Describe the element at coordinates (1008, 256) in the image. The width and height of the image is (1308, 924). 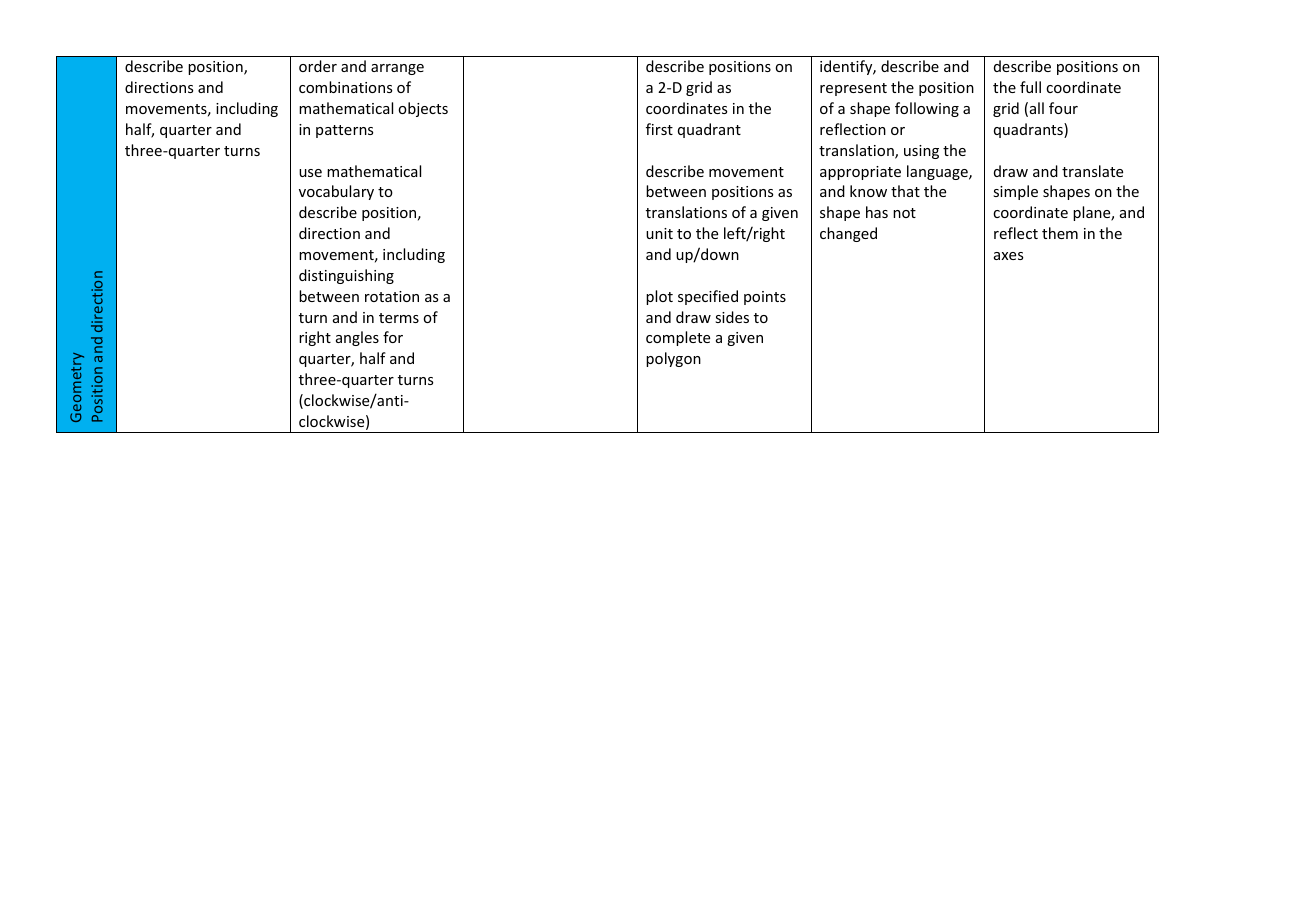
I see `axes` at that location.
